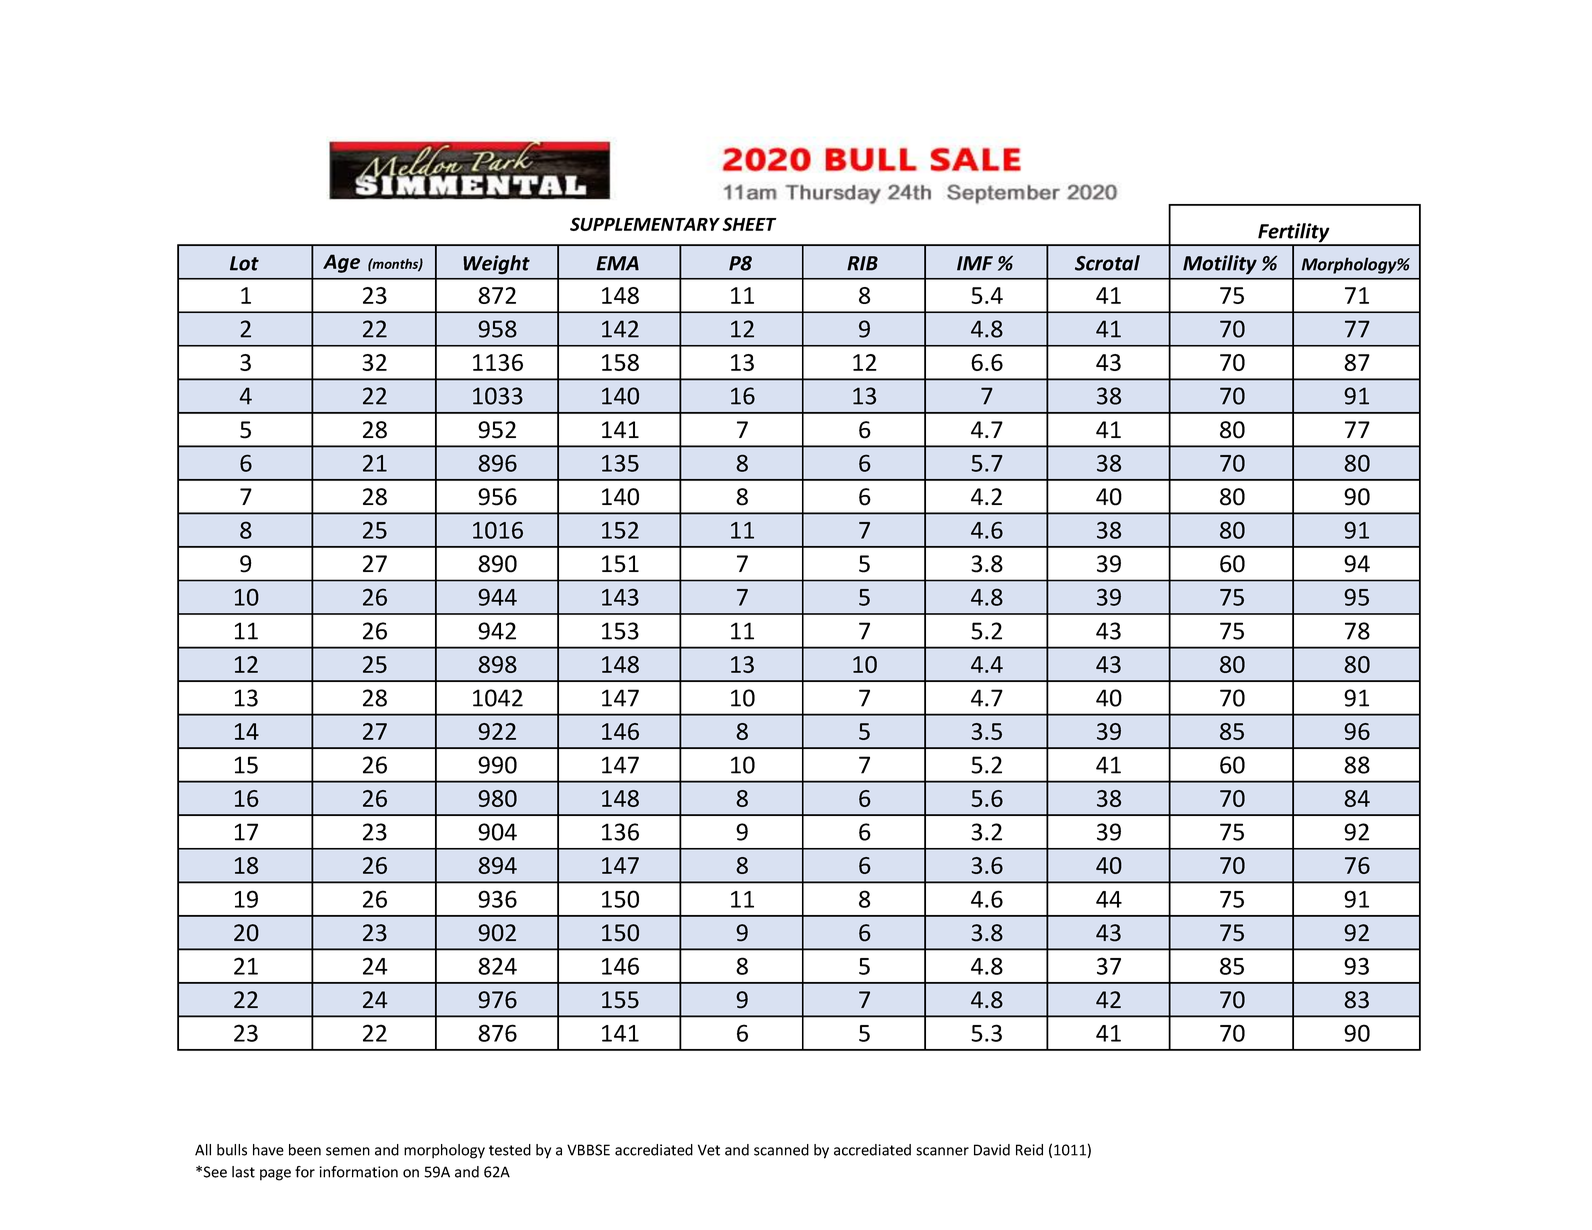 The width and height of the page is (1592, 1230). Describe the element at coordinates (1029, 1150) in the page. I see `Reid` at that location.
